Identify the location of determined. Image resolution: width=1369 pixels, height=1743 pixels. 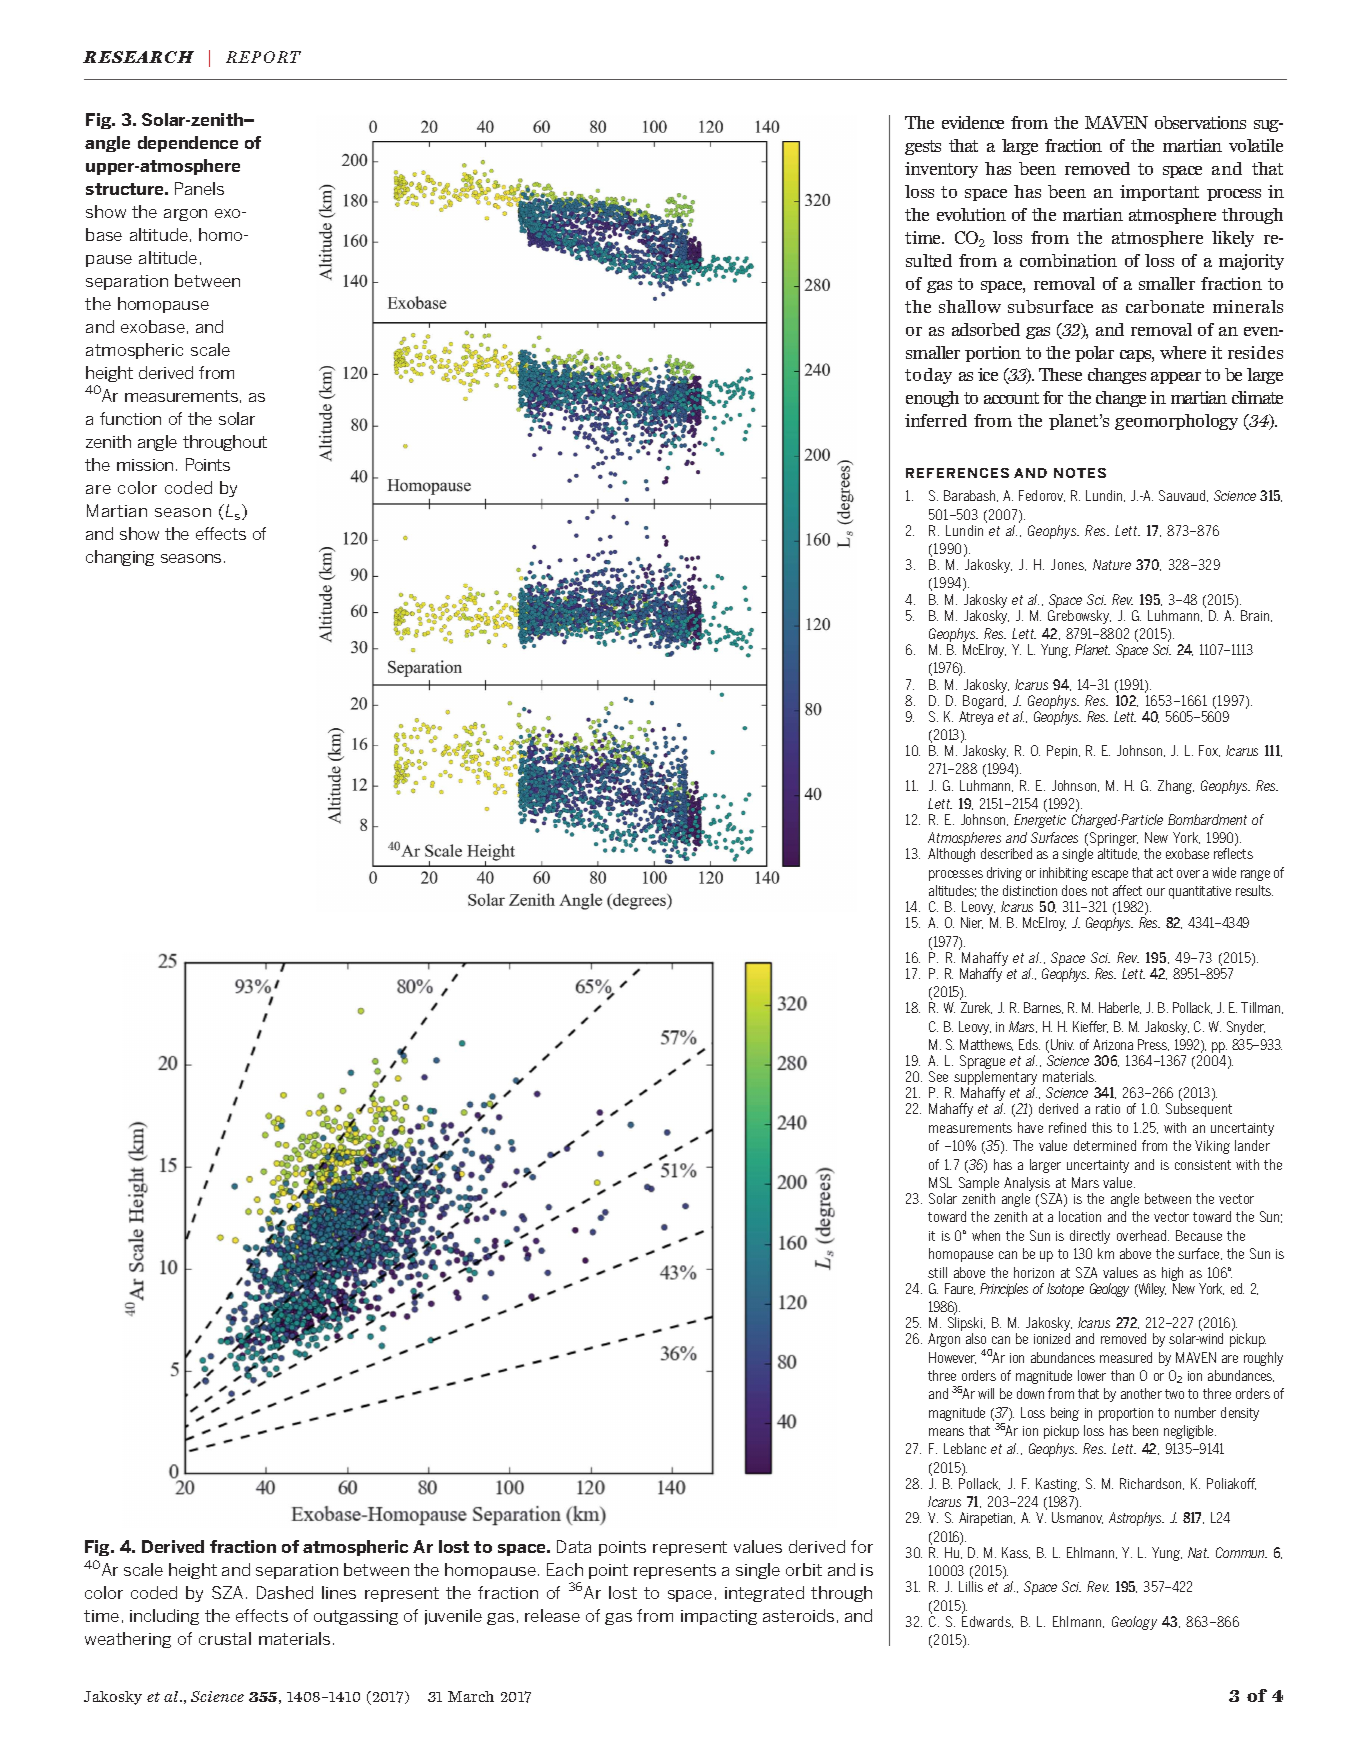
(1105, 1145).
